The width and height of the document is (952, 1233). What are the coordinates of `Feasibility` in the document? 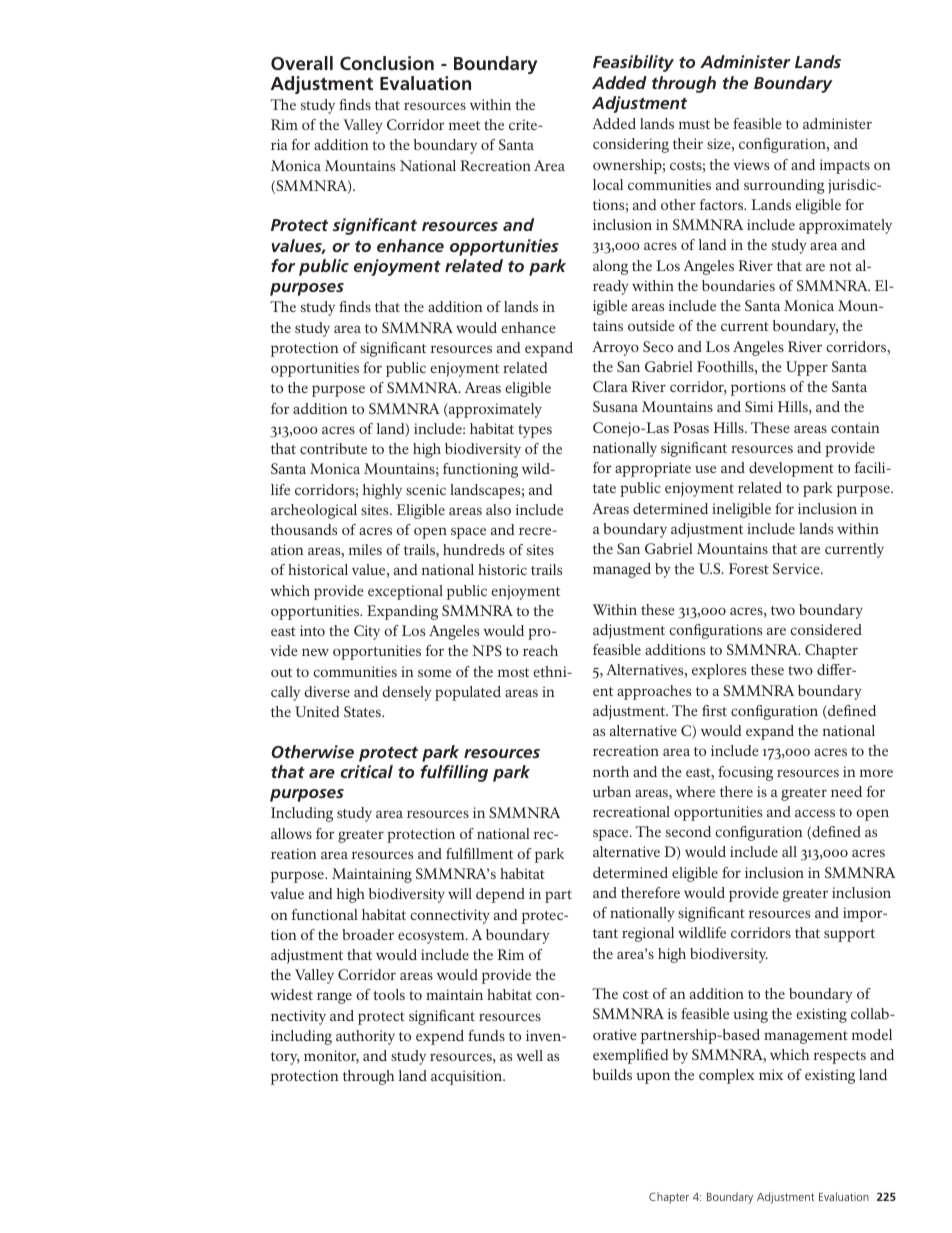 It's located at (633, 63).
